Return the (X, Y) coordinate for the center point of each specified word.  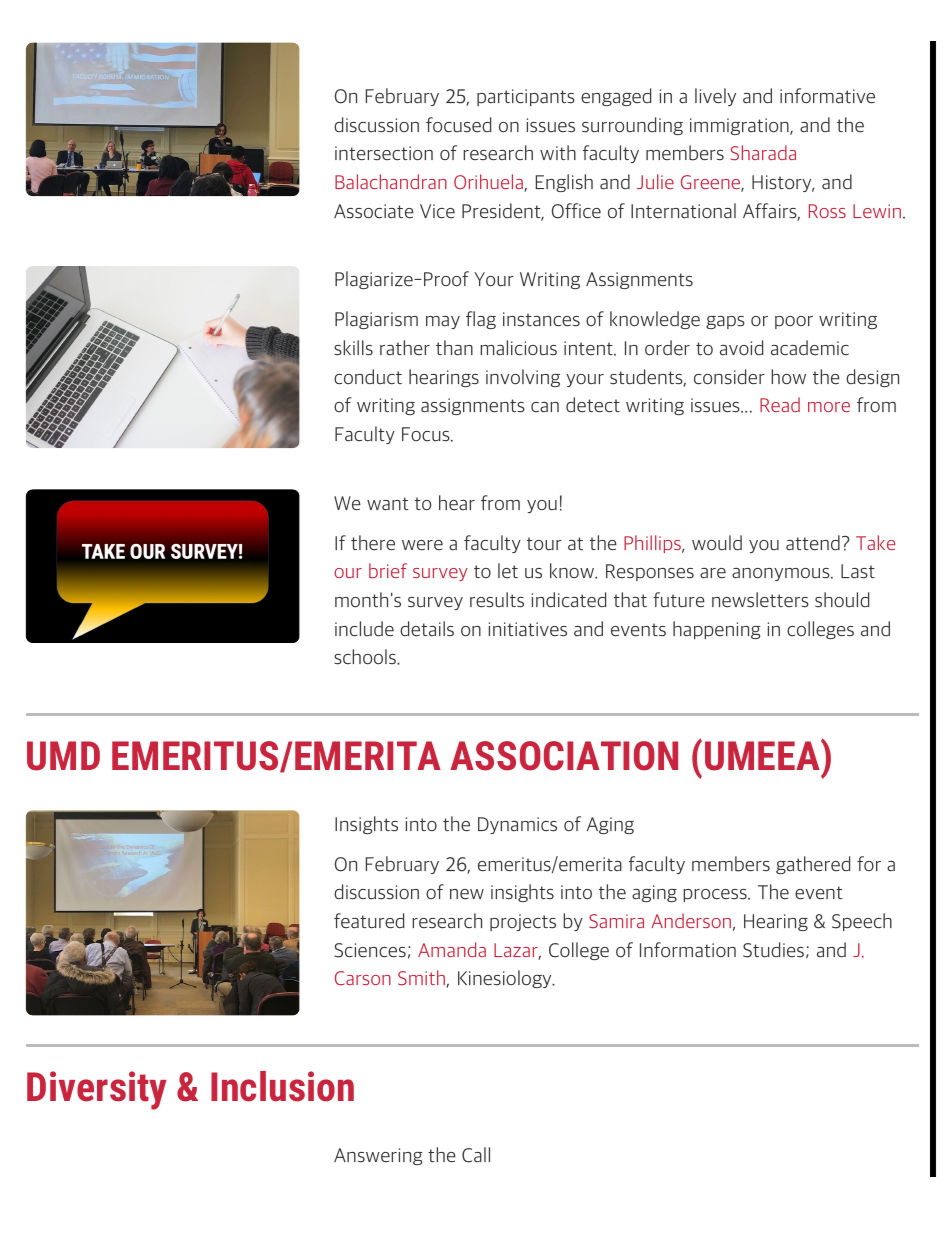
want (388, 504)
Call (476, 1155)
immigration (740, 126)
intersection (384, 153)
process (716, 895)
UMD (63, 756)
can (545, 407)
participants (526, 97)
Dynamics (517, 825)
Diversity (97, 1090)
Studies (773, 950)
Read (780, 404)
